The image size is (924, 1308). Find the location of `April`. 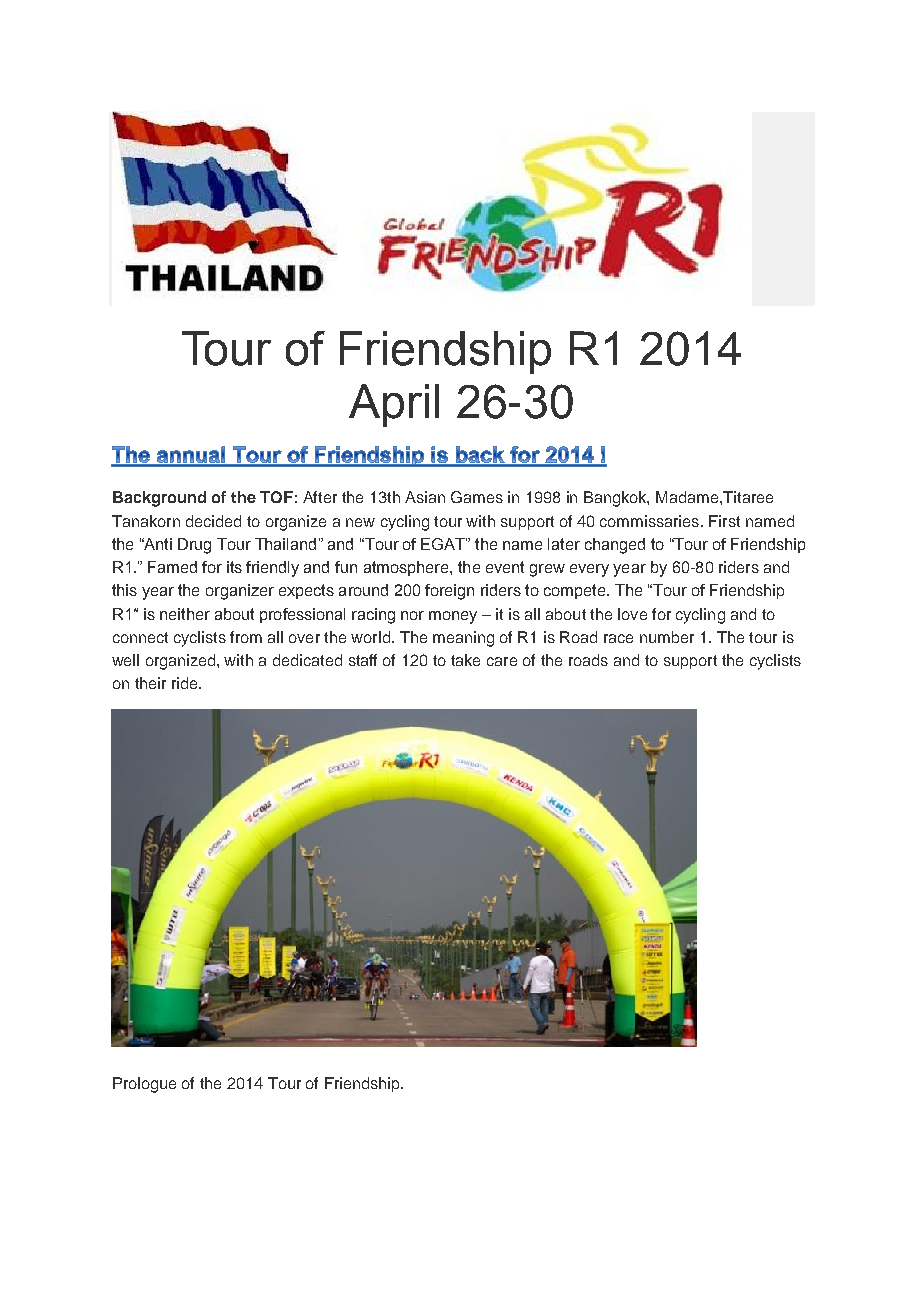

April is located at coordinates (394, 405).
